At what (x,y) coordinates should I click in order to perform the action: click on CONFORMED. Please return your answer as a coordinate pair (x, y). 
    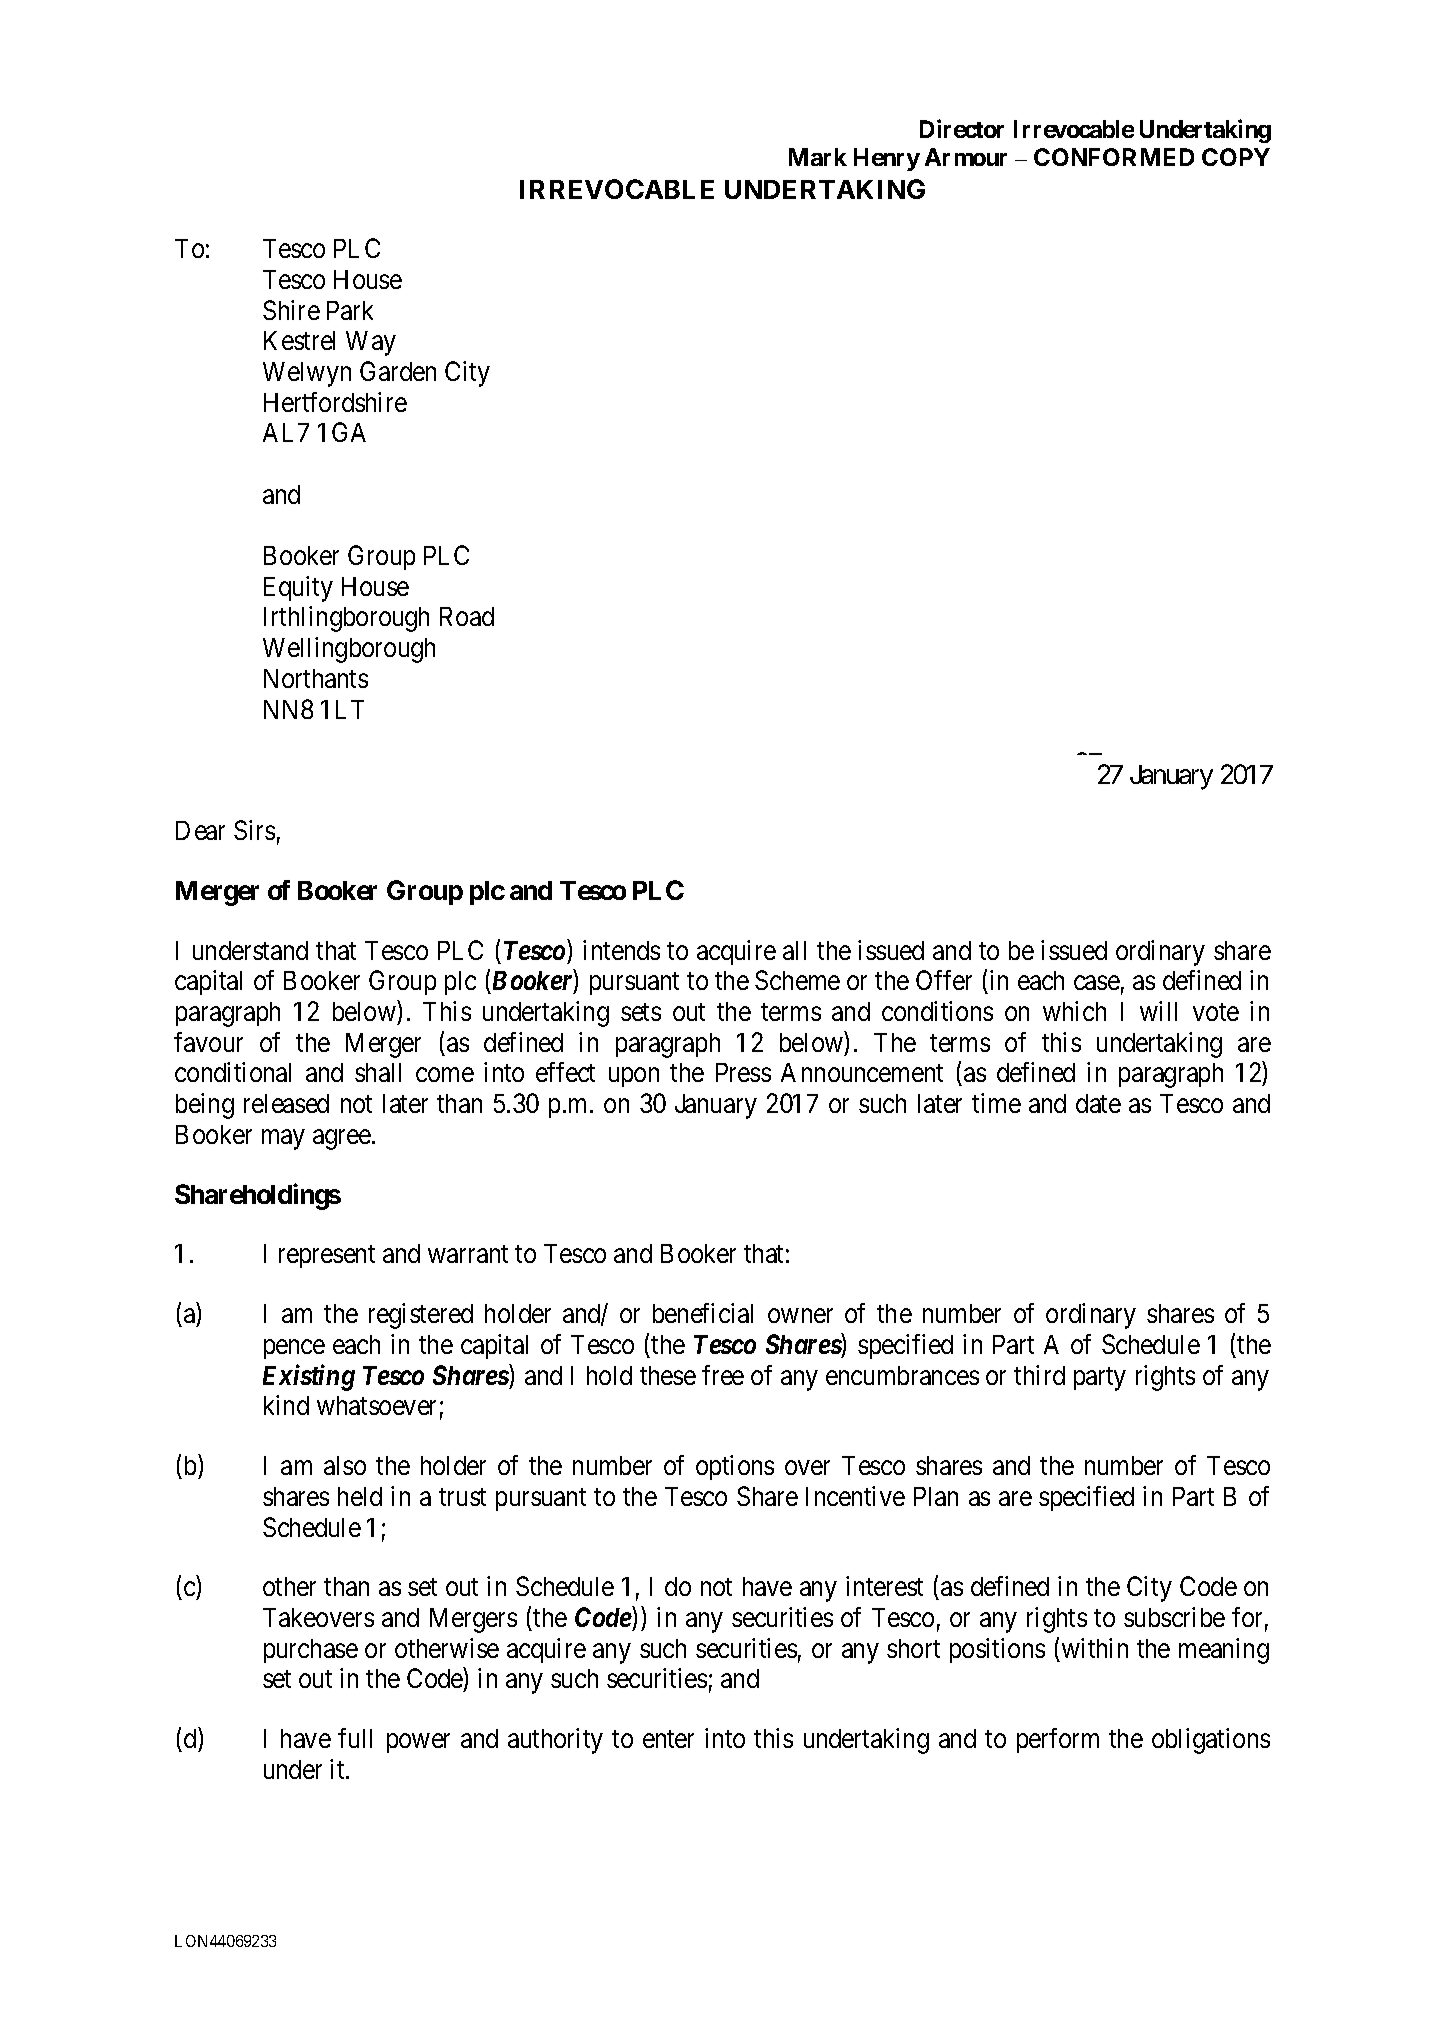
    Looking at the image, I should click on (1114, 157).
